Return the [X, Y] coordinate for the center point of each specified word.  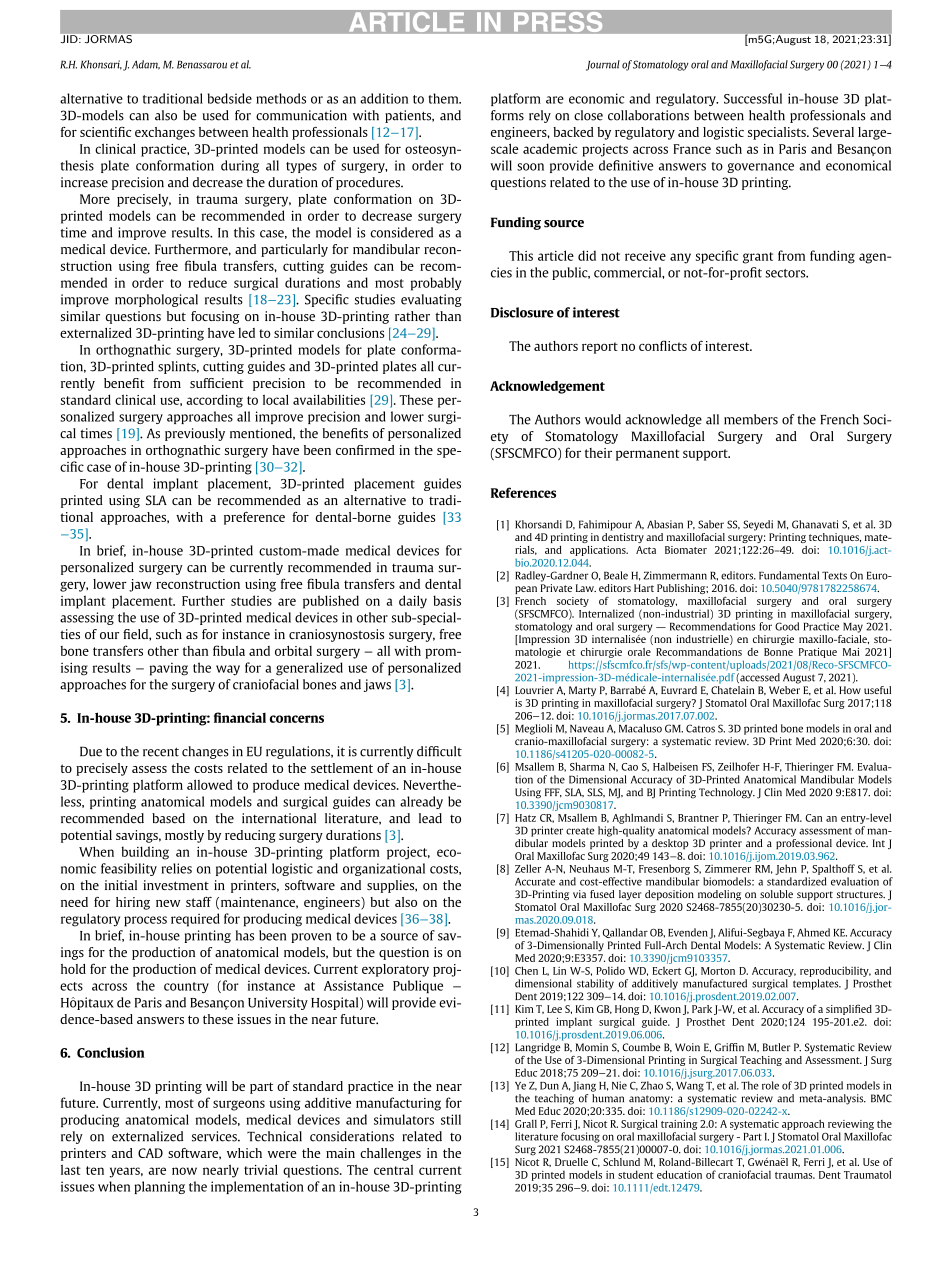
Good [787, 626]
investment [176, 885]
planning [159, 1187]
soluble [776, 894]
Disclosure [522, 312]
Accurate [535, 882]
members [751, 419]
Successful [753, 98]
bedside [230, 98]
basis [447, 600]
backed [573, 132]
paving [168, 669]
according [215, 401]
